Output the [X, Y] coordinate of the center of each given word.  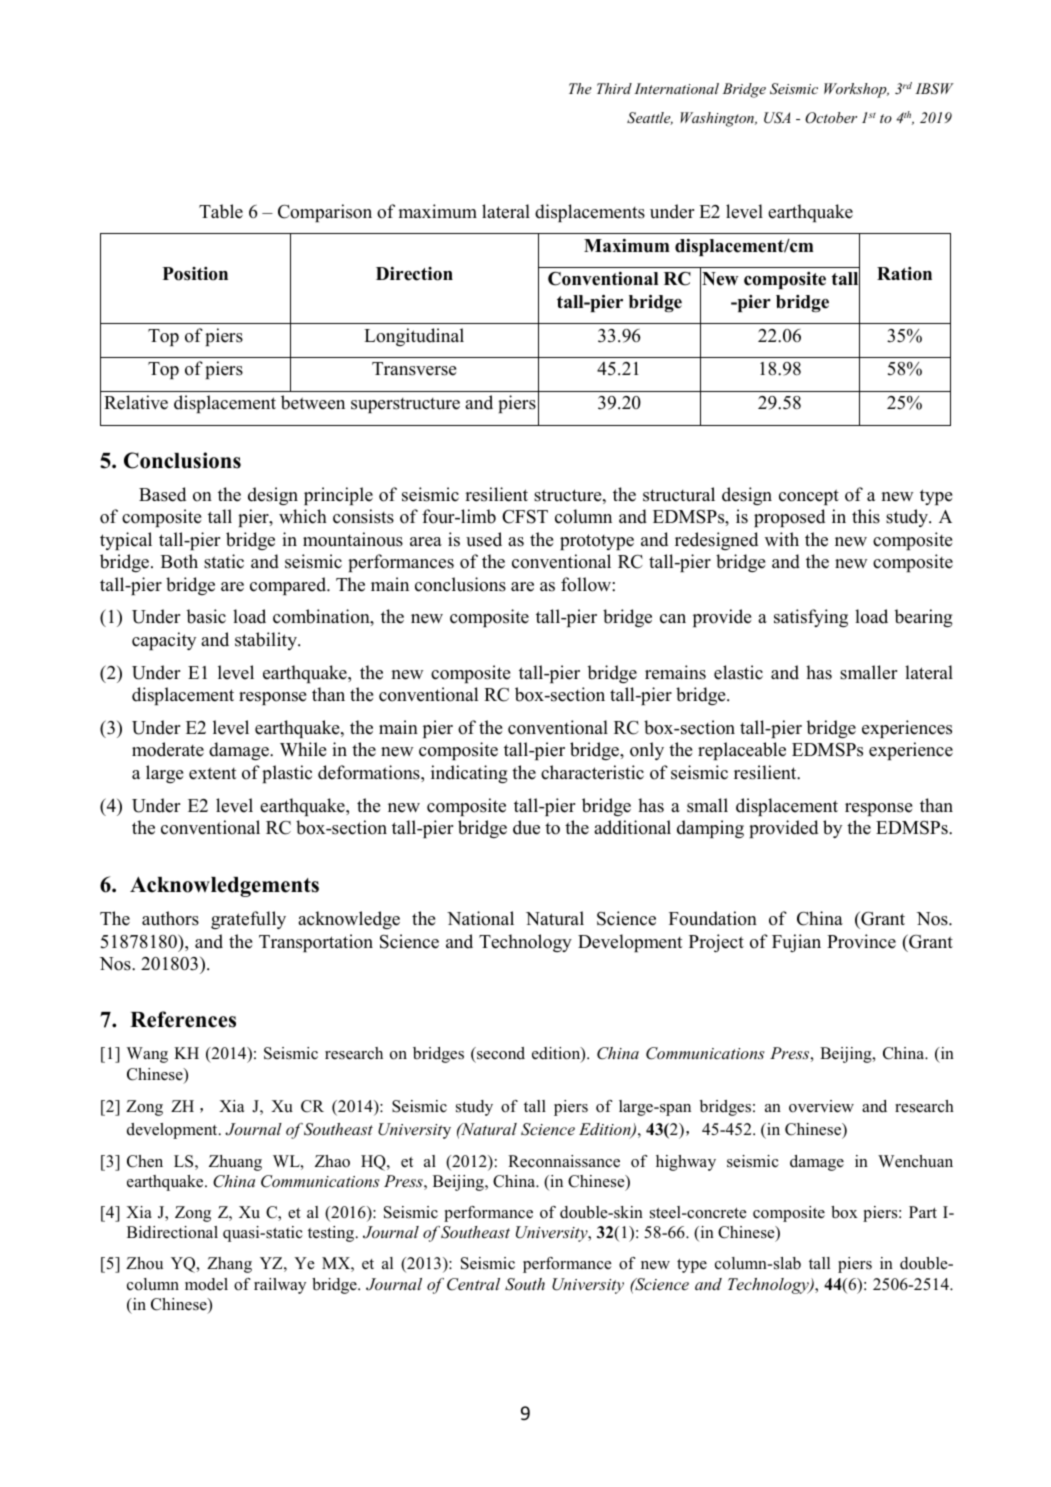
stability [267, 641]
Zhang [229, 1265]
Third [614, 88]
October [831, 118]
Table [221, 211]
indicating [469, 774]
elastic [738, 672]
